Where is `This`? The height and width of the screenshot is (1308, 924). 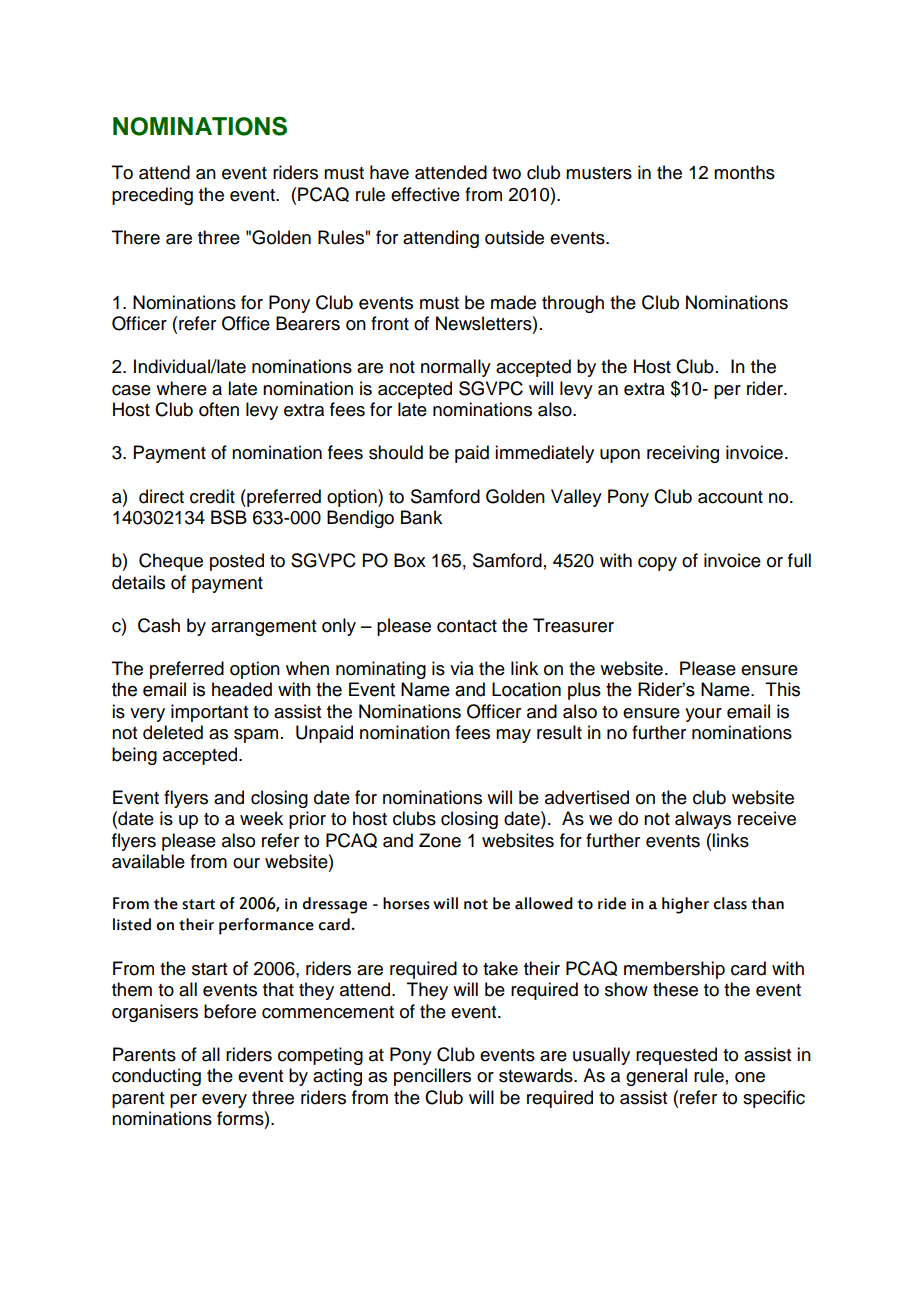
This is located at coordinates (782, 689).
